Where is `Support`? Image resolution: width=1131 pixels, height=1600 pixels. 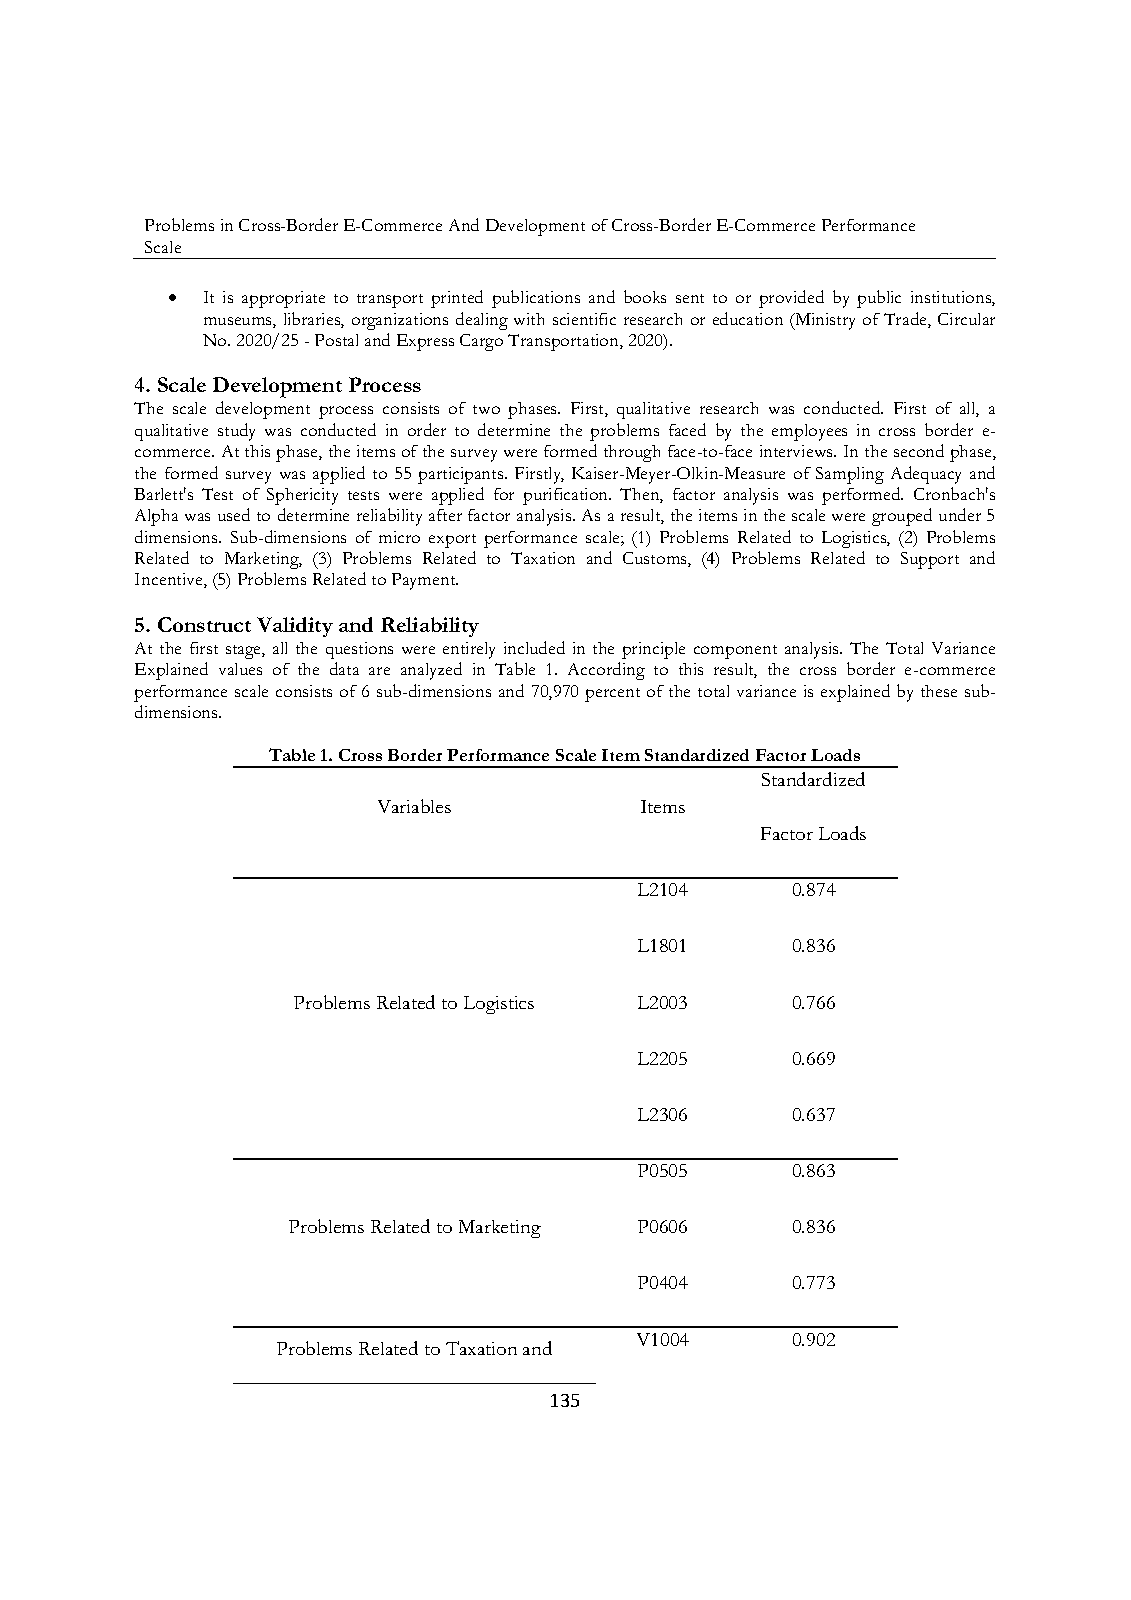 Support is located at coordinates (930, 560).
